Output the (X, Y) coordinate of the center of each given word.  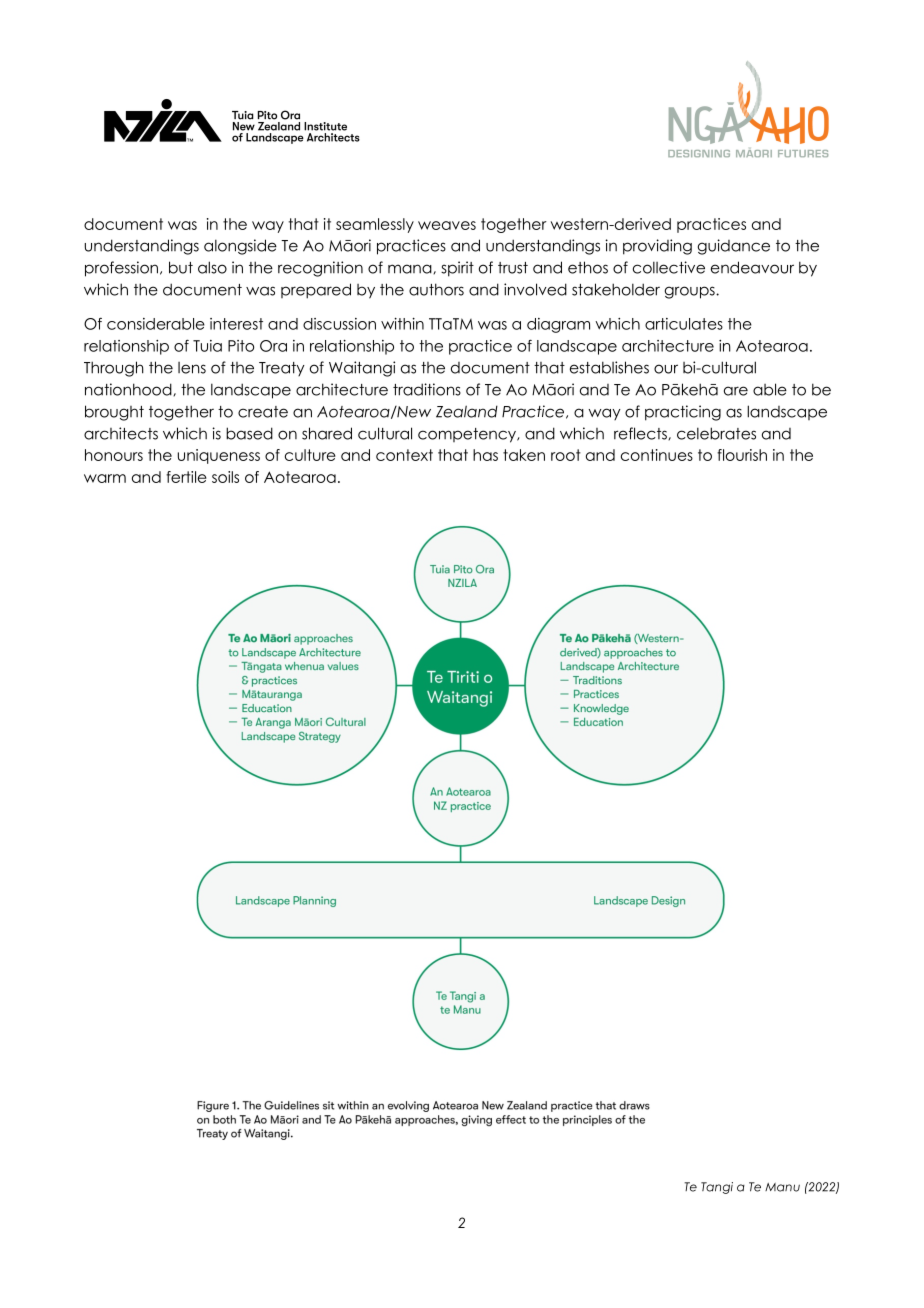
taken (524, 455)
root (566, 455)
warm (105, 478)
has (485, 455)
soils (225, 477)
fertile (186, 477)
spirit (457, 269)
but (181, 267)
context (404, 455)
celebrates (716, 433)
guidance (734, 247)
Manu (782, 1187)
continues (657, 455)
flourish (742, 455)
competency (468, 435)
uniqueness (219, 456)
